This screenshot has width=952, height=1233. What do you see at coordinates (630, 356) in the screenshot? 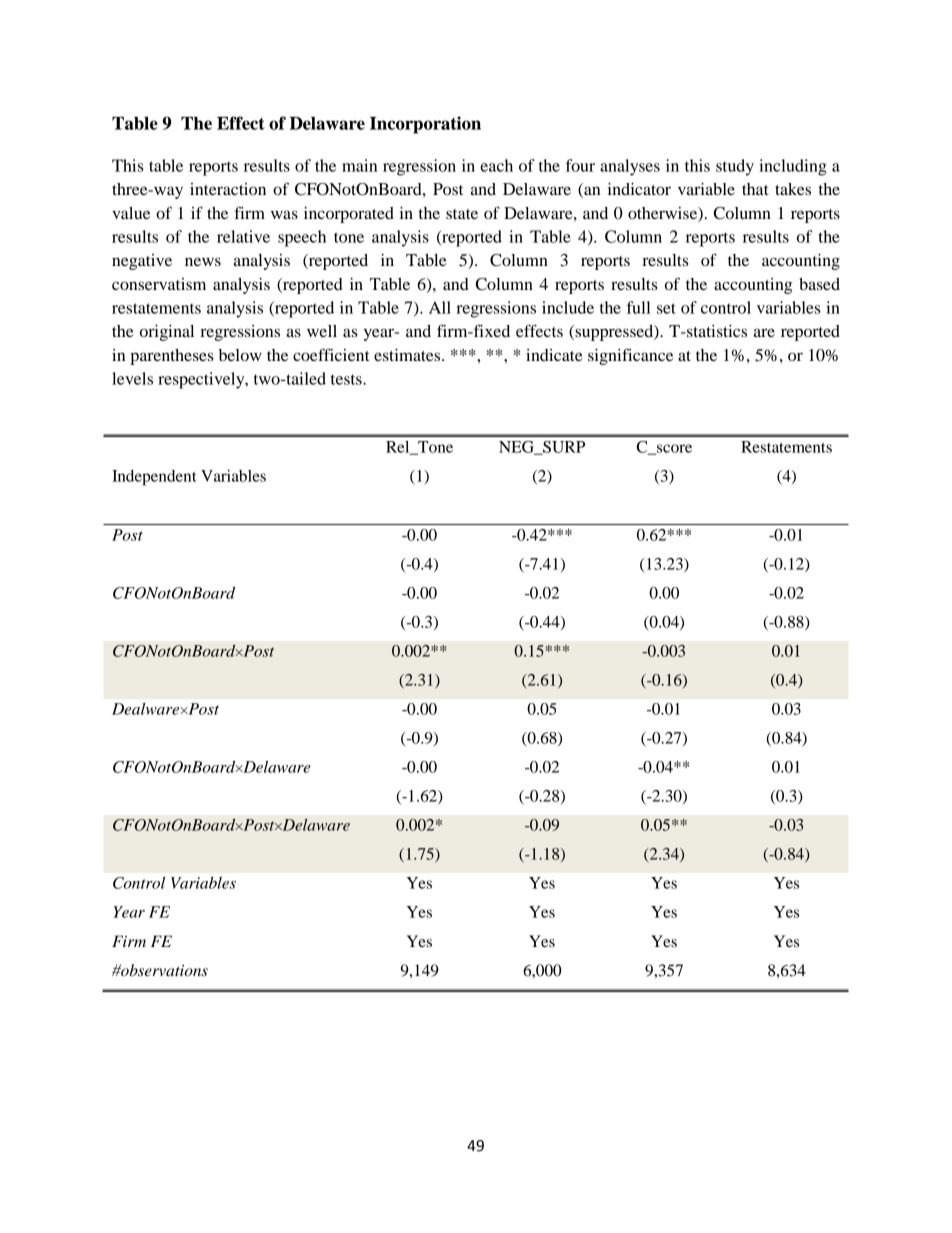
I see `significance` at bounding box center [630, 356].
